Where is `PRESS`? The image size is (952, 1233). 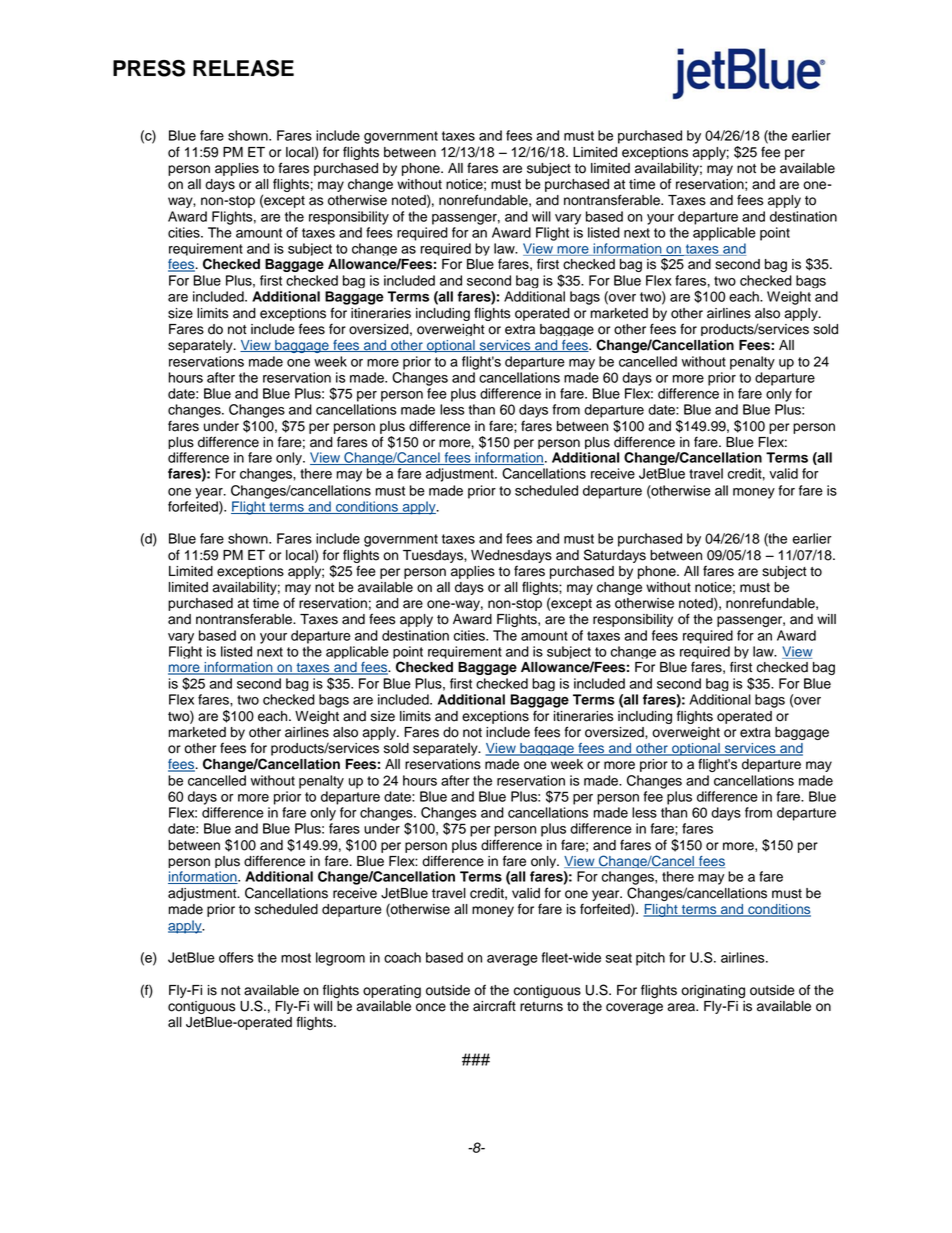 PRESS is located at coordinates (149, 68).
